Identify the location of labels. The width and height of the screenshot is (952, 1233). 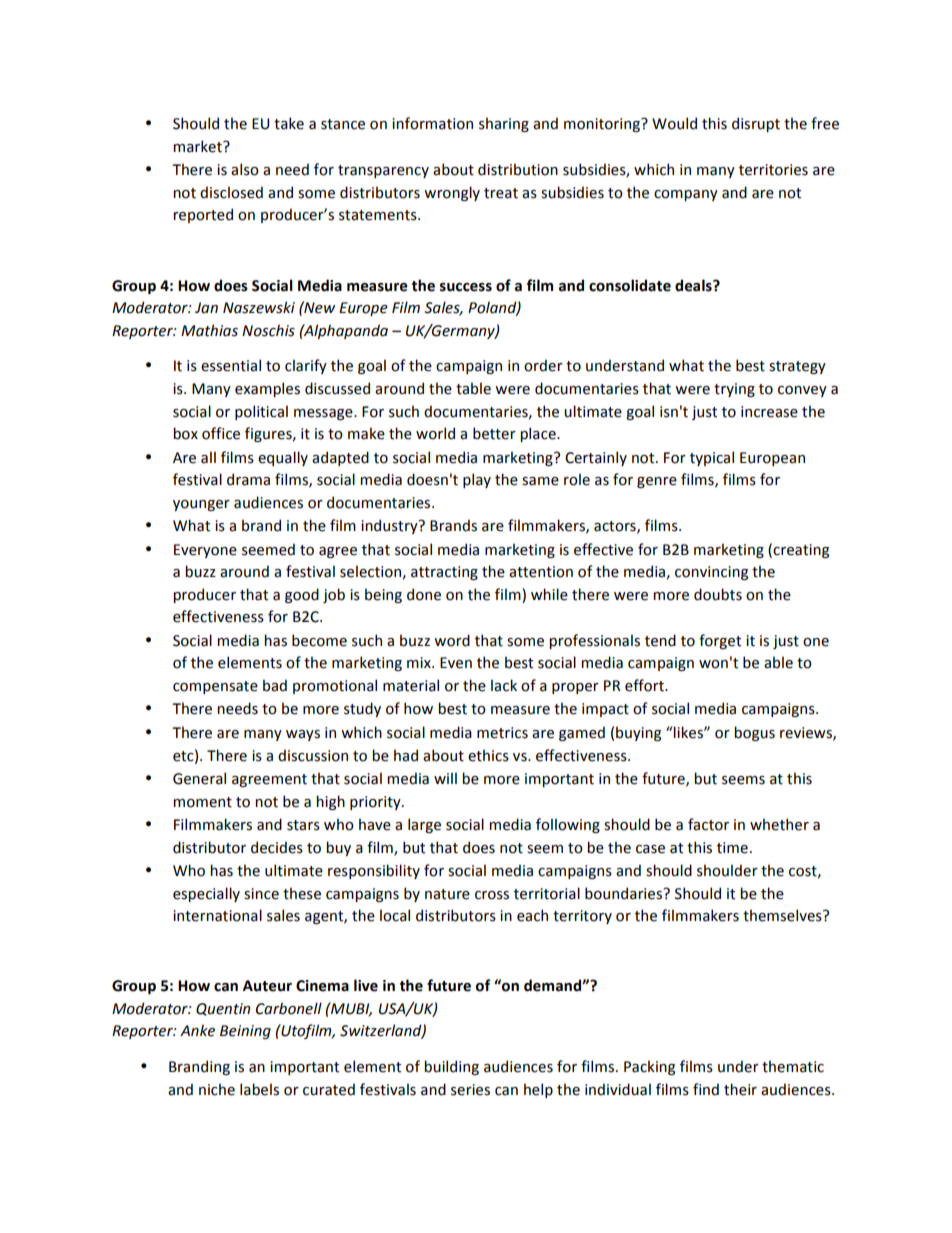
(259, 1089).
